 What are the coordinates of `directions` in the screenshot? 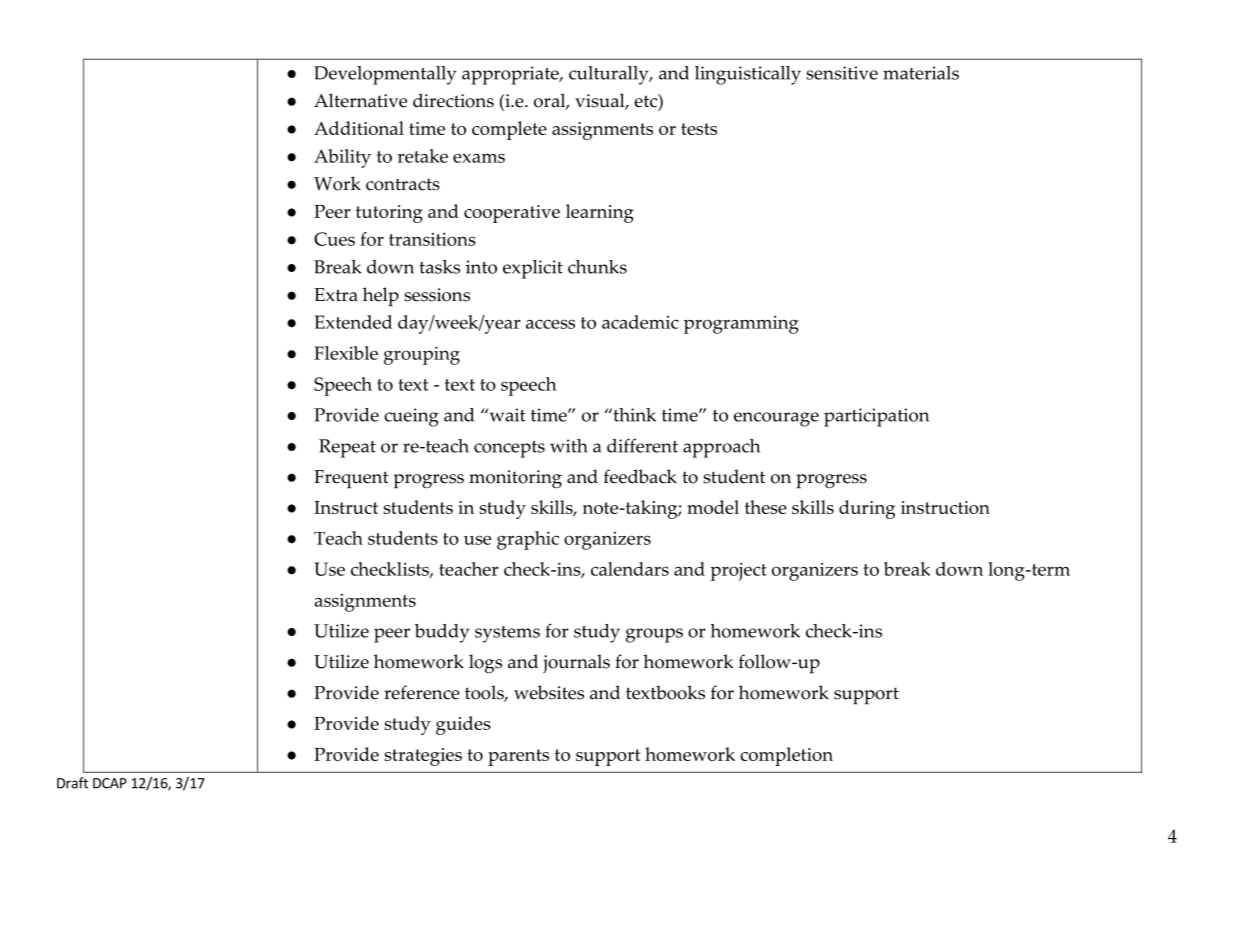 It's located at (453, 100).
